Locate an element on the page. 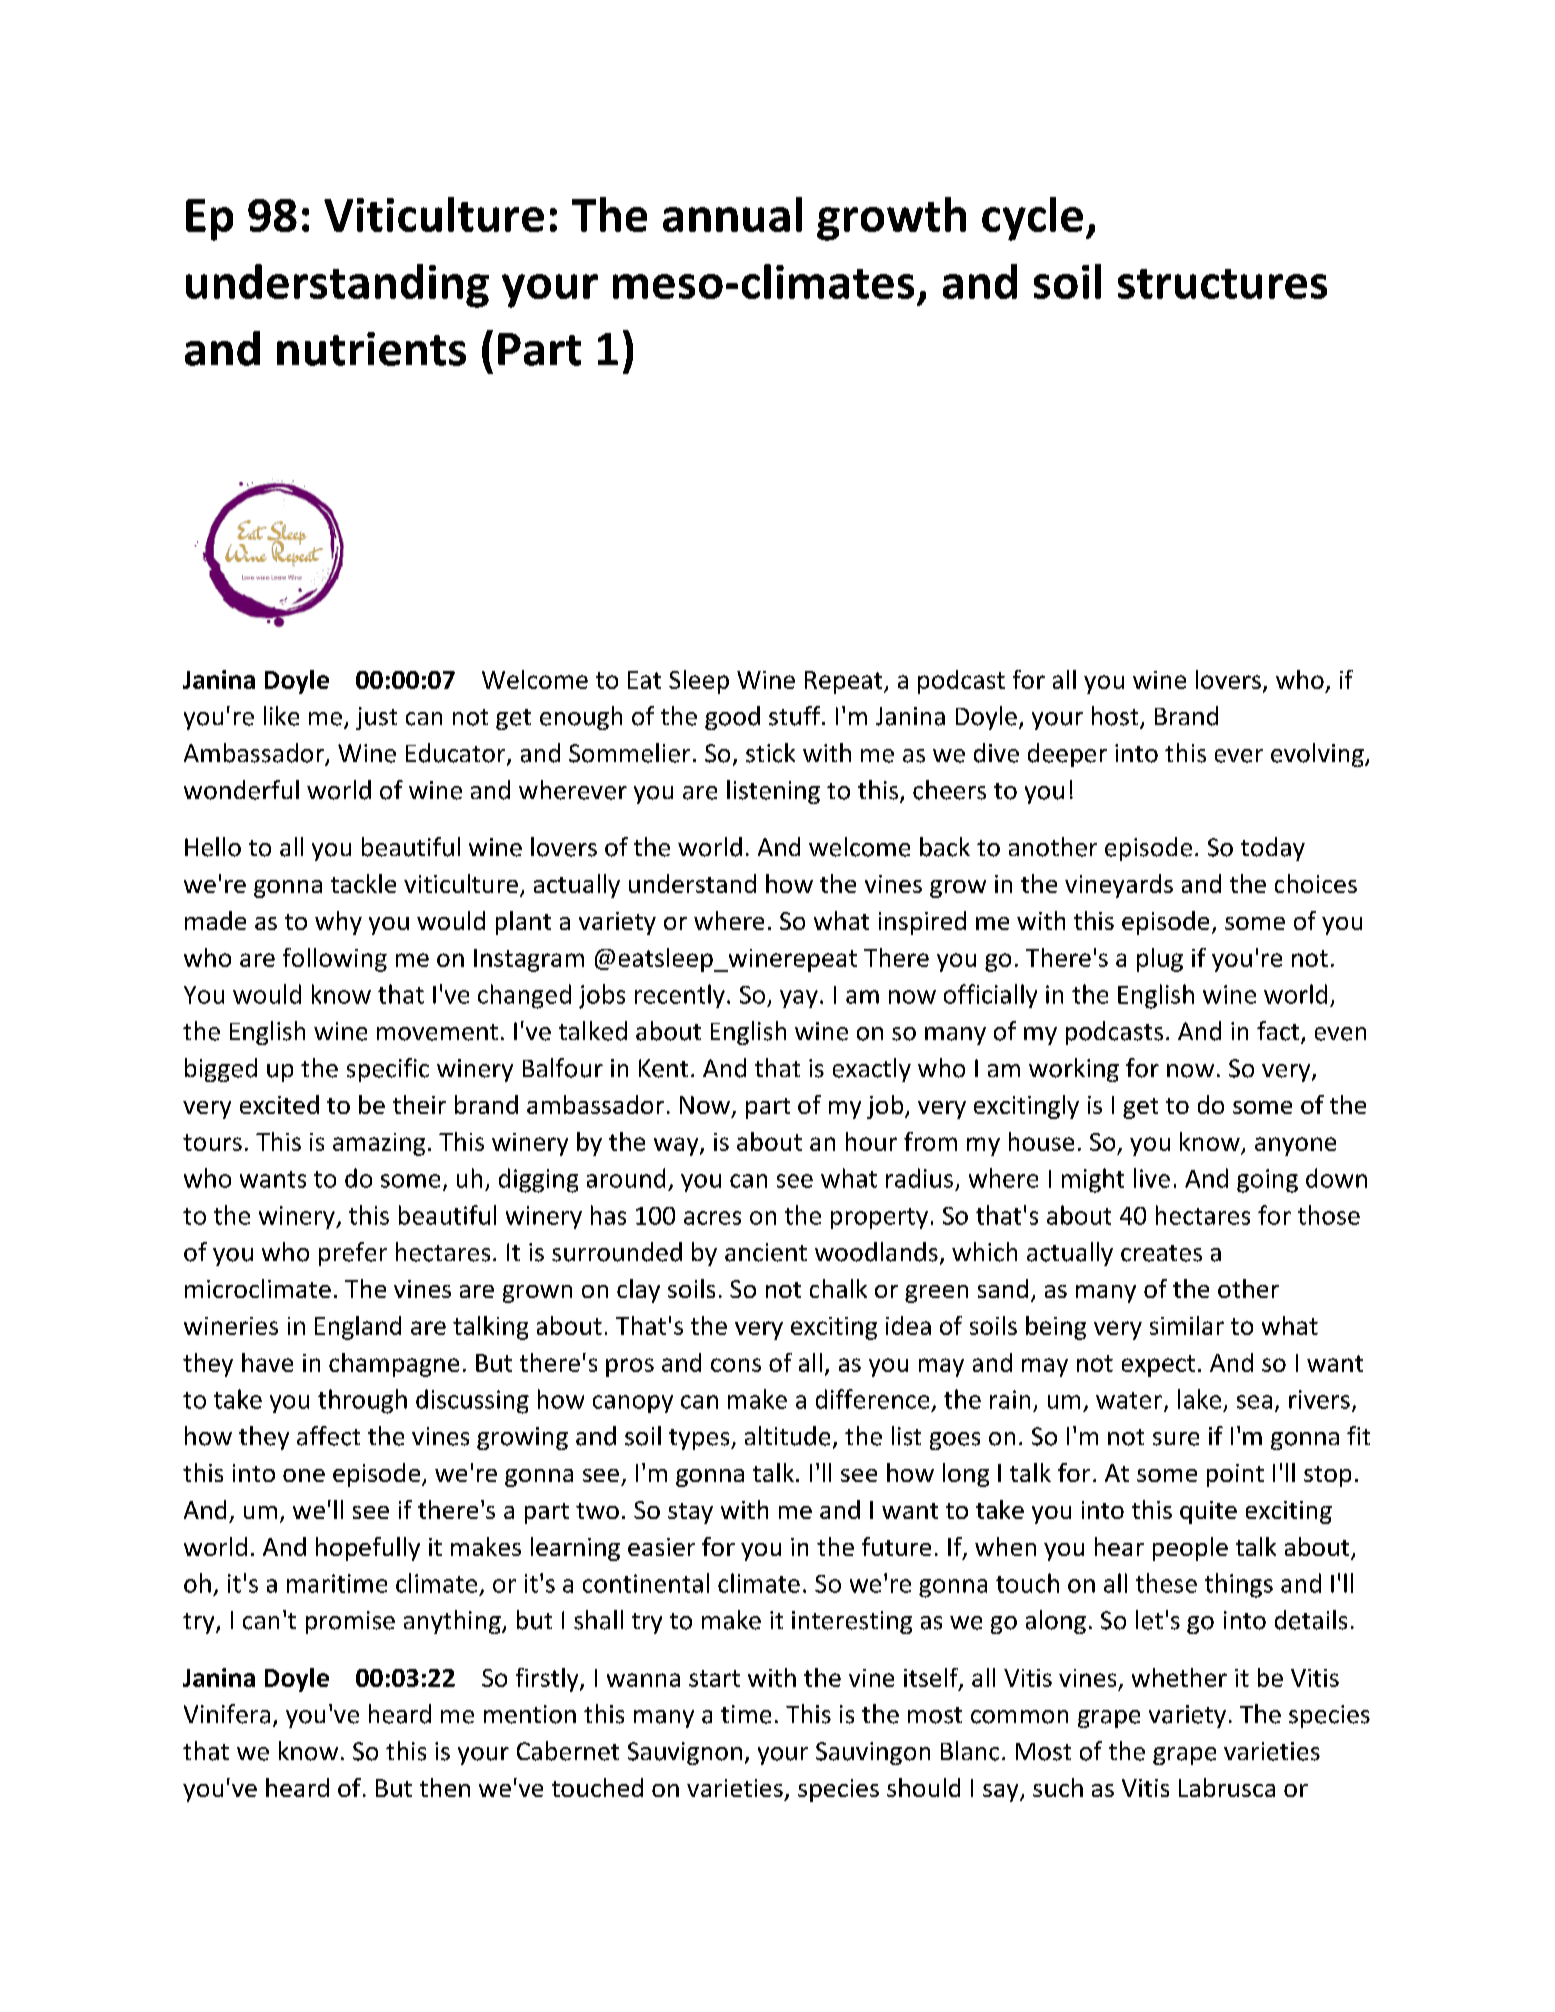  structures is located at coordinates (1222, 284).
